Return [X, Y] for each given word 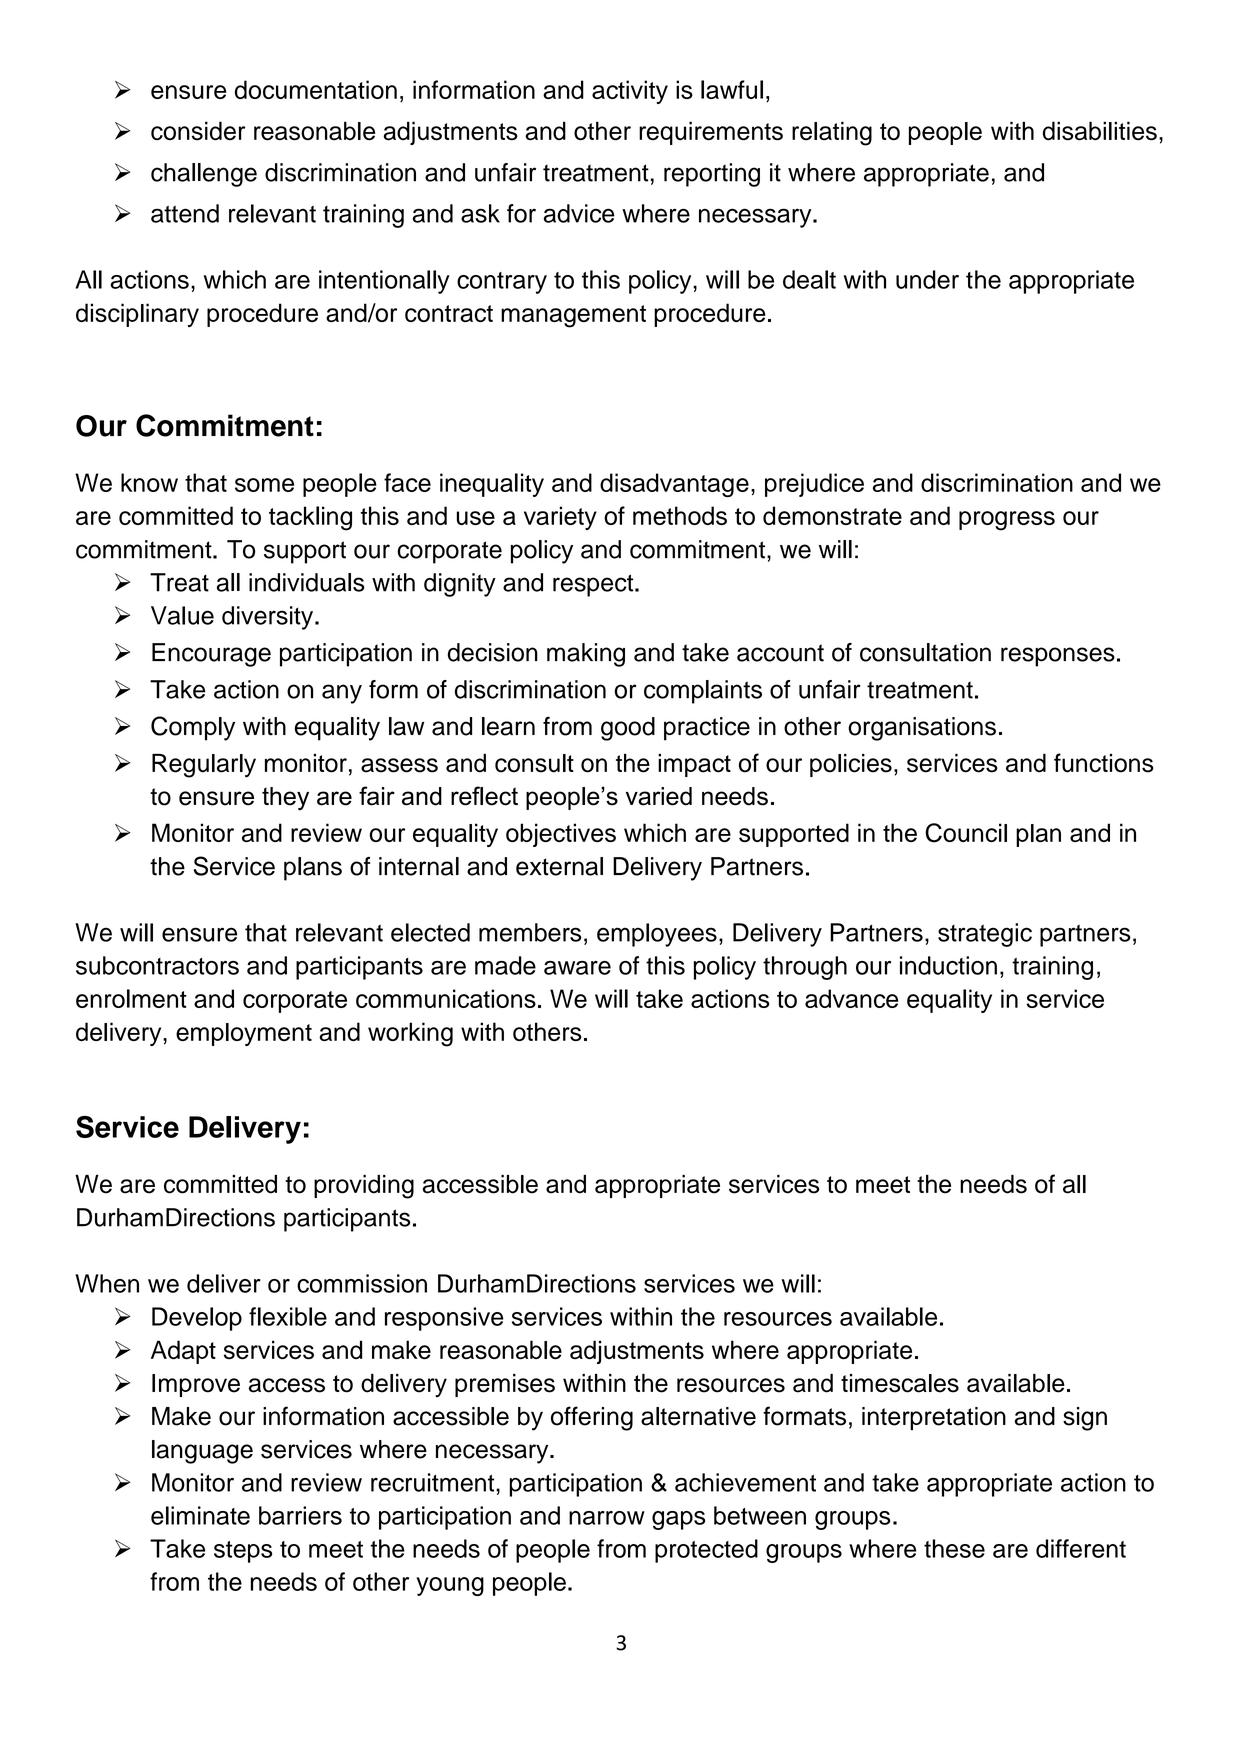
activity [630, 92]
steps [243, 1552]
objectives [561, 835]
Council [966, 833]
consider [198, 131]
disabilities [1100, 131]
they [285, 799]
